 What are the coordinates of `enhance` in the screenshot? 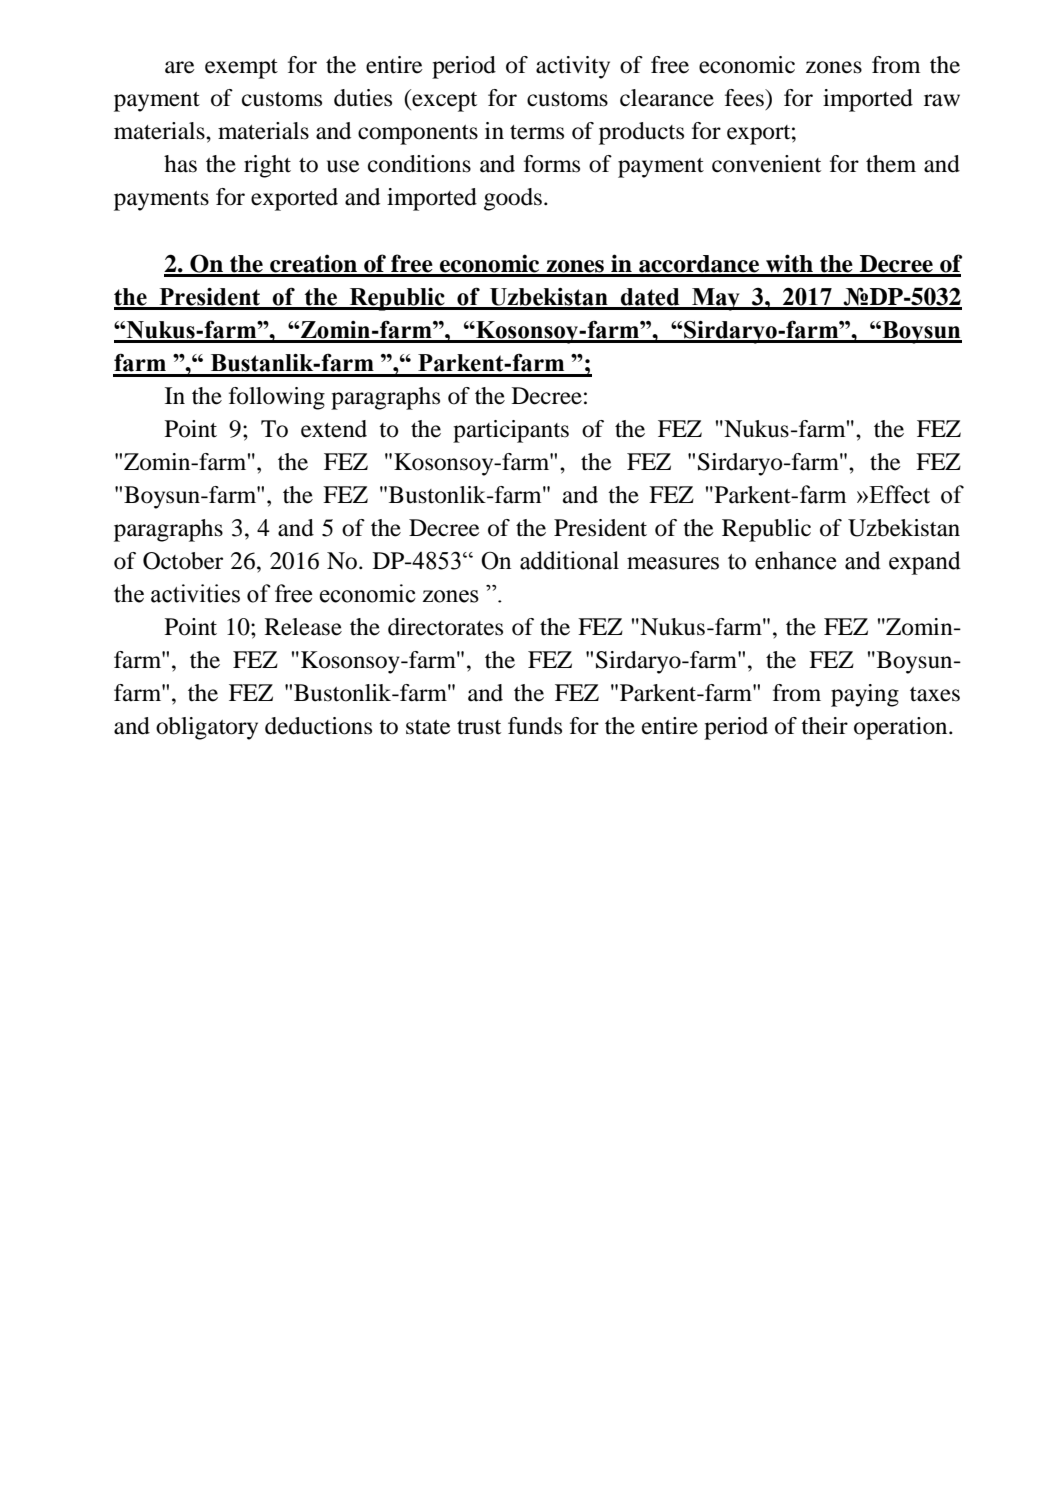 It's located at (795, 560).
